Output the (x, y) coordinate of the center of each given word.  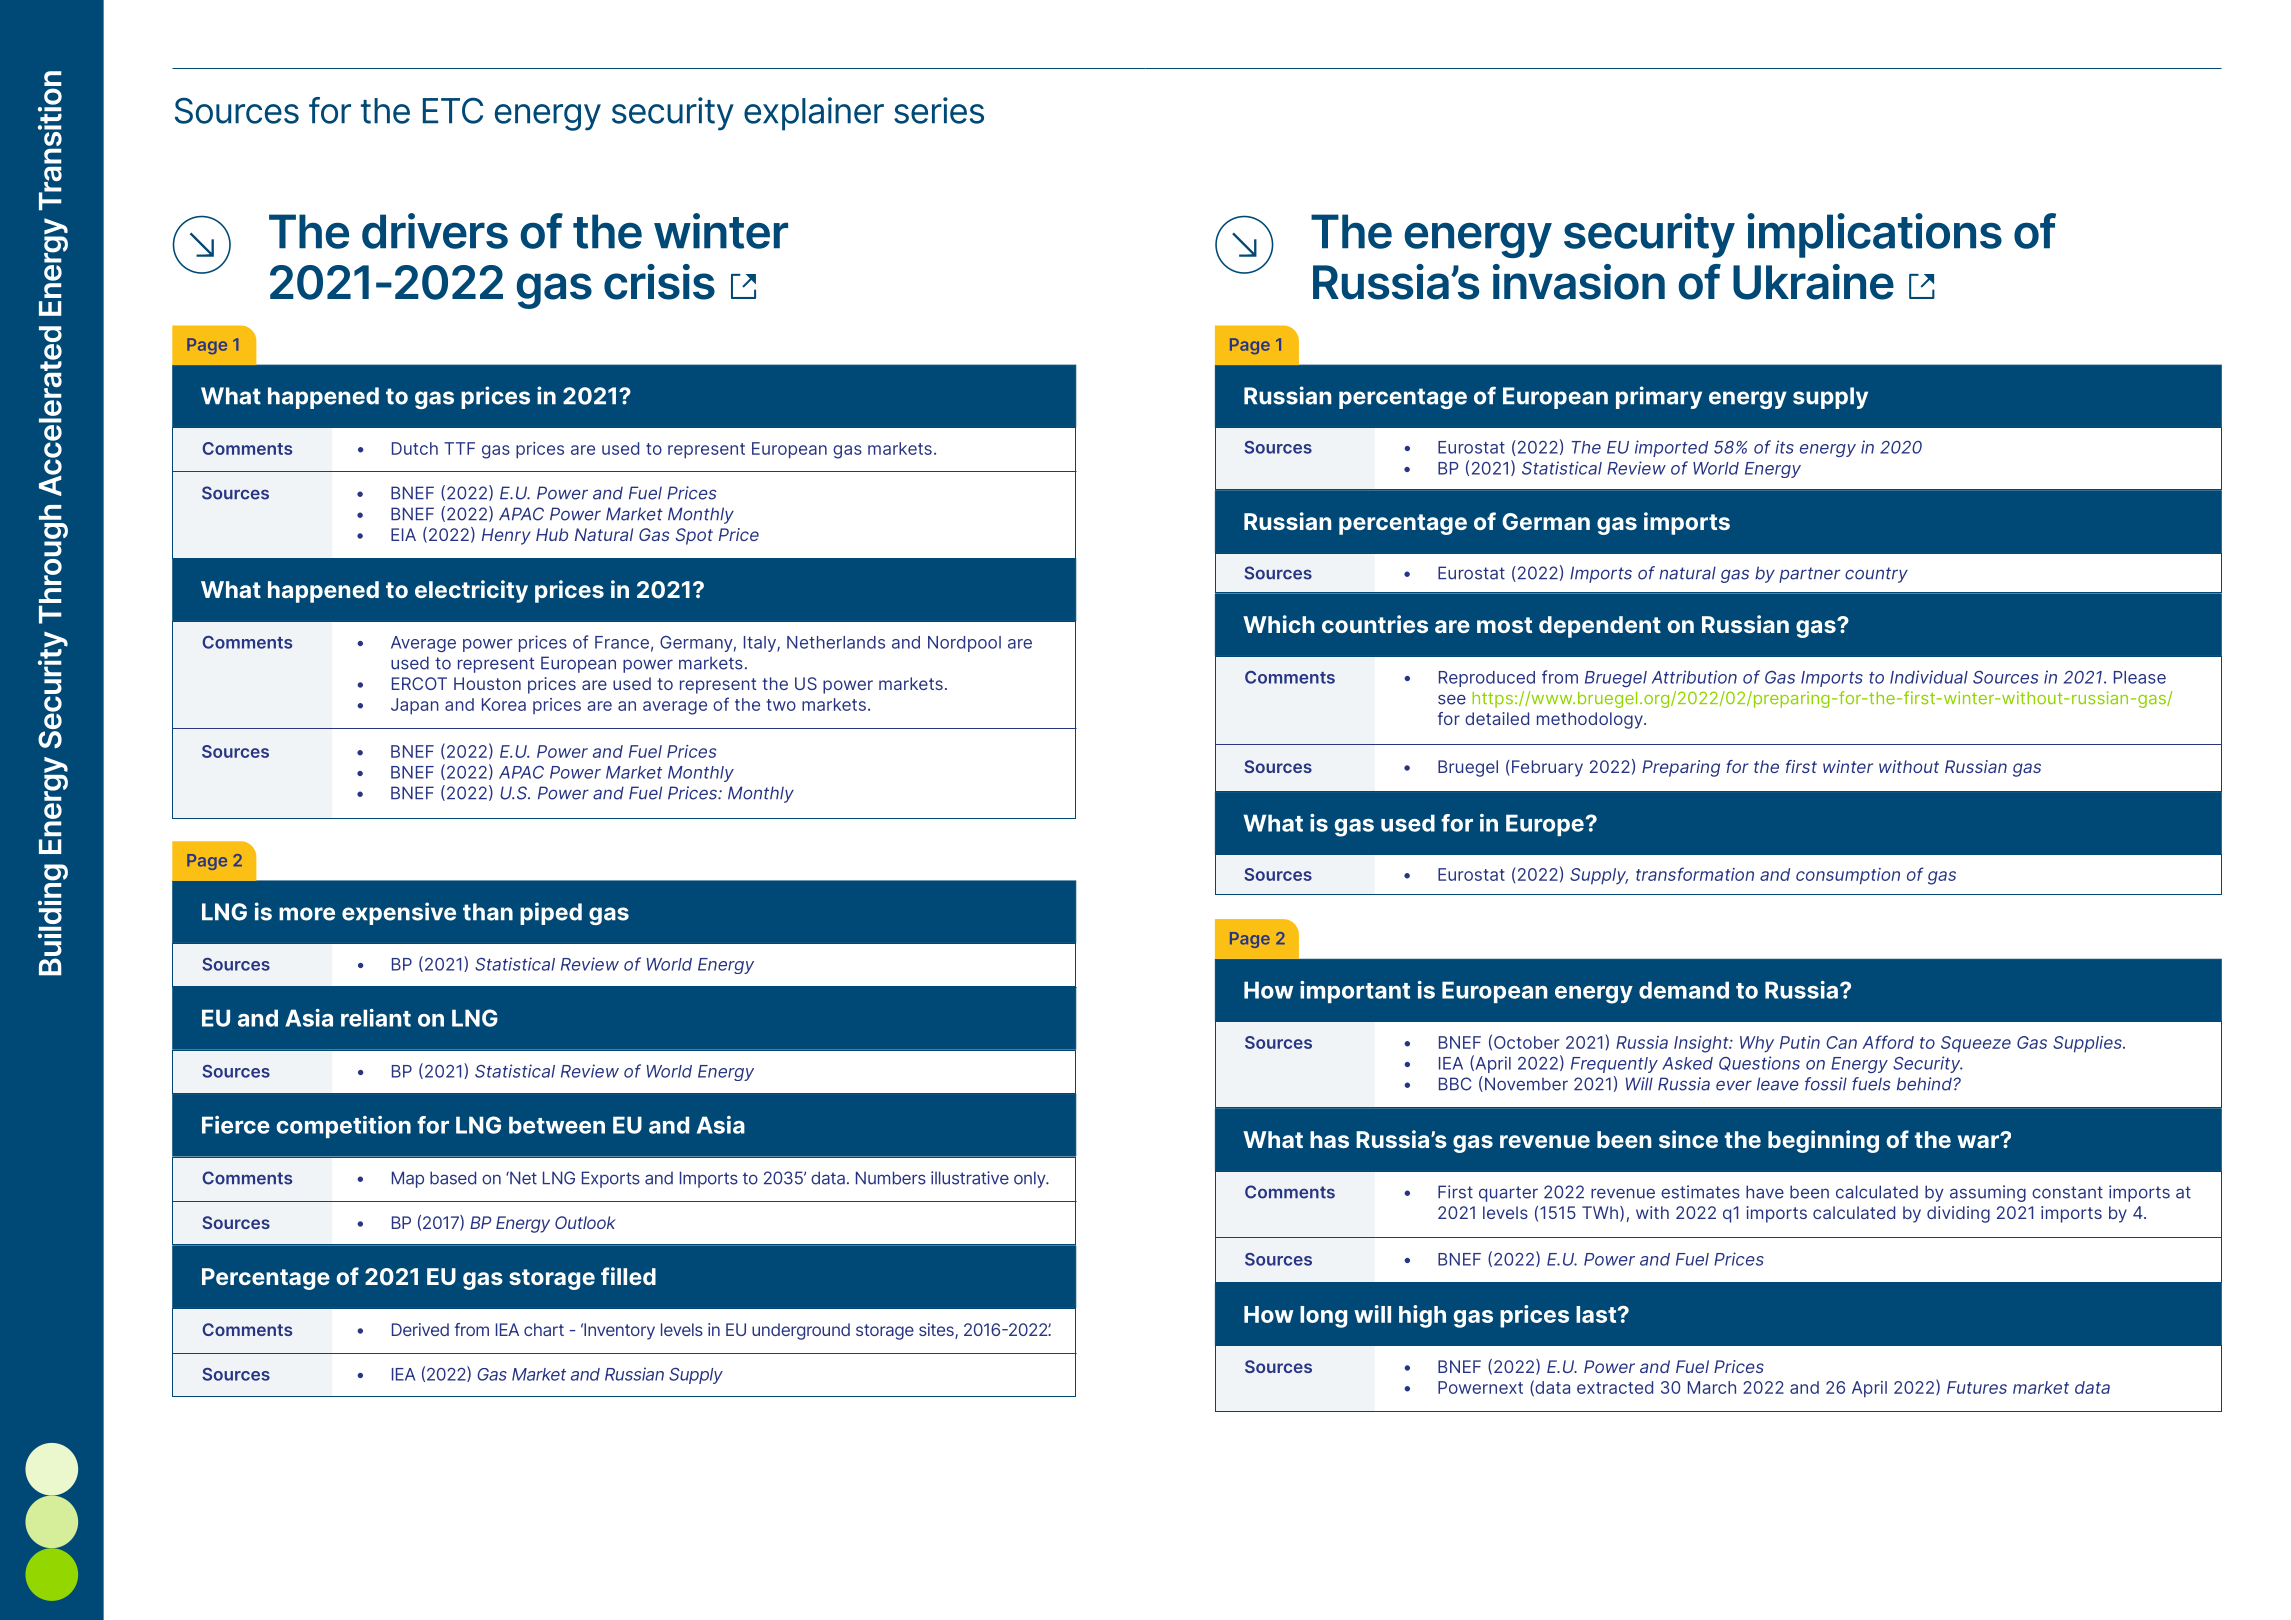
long (1323, 1317)
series (939, 110)
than (488, 912)
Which (1279, 624)
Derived (420, 1329)
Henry (506, 536)
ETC (453, 110)
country (1876, 575)
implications (1874, 235)
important (1355, 992)
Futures (1977, 1387)
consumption (1848, 876)
